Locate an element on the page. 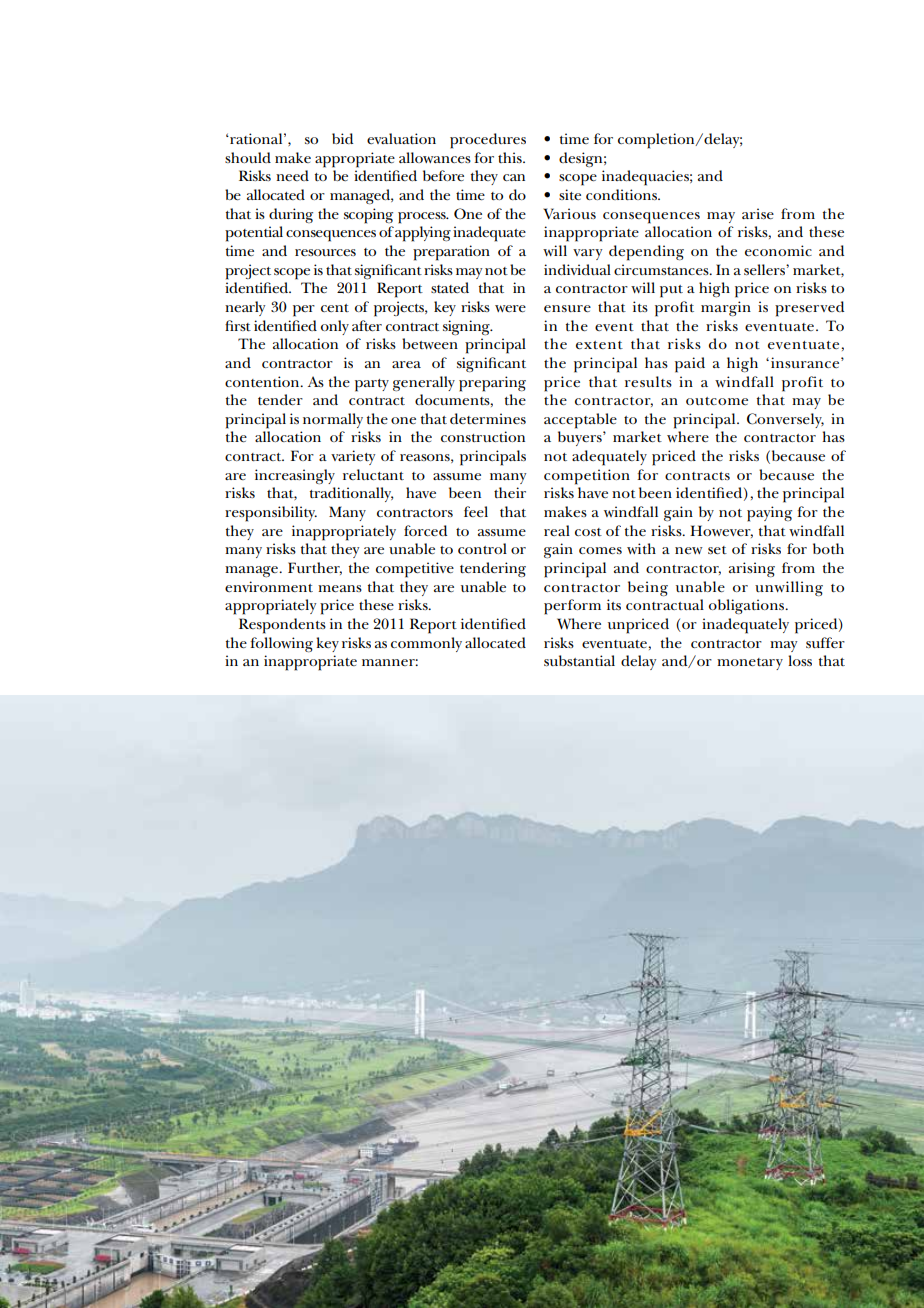 The height and width of the page is (1308, 924). outcome is located at coordinates (717, 401).
